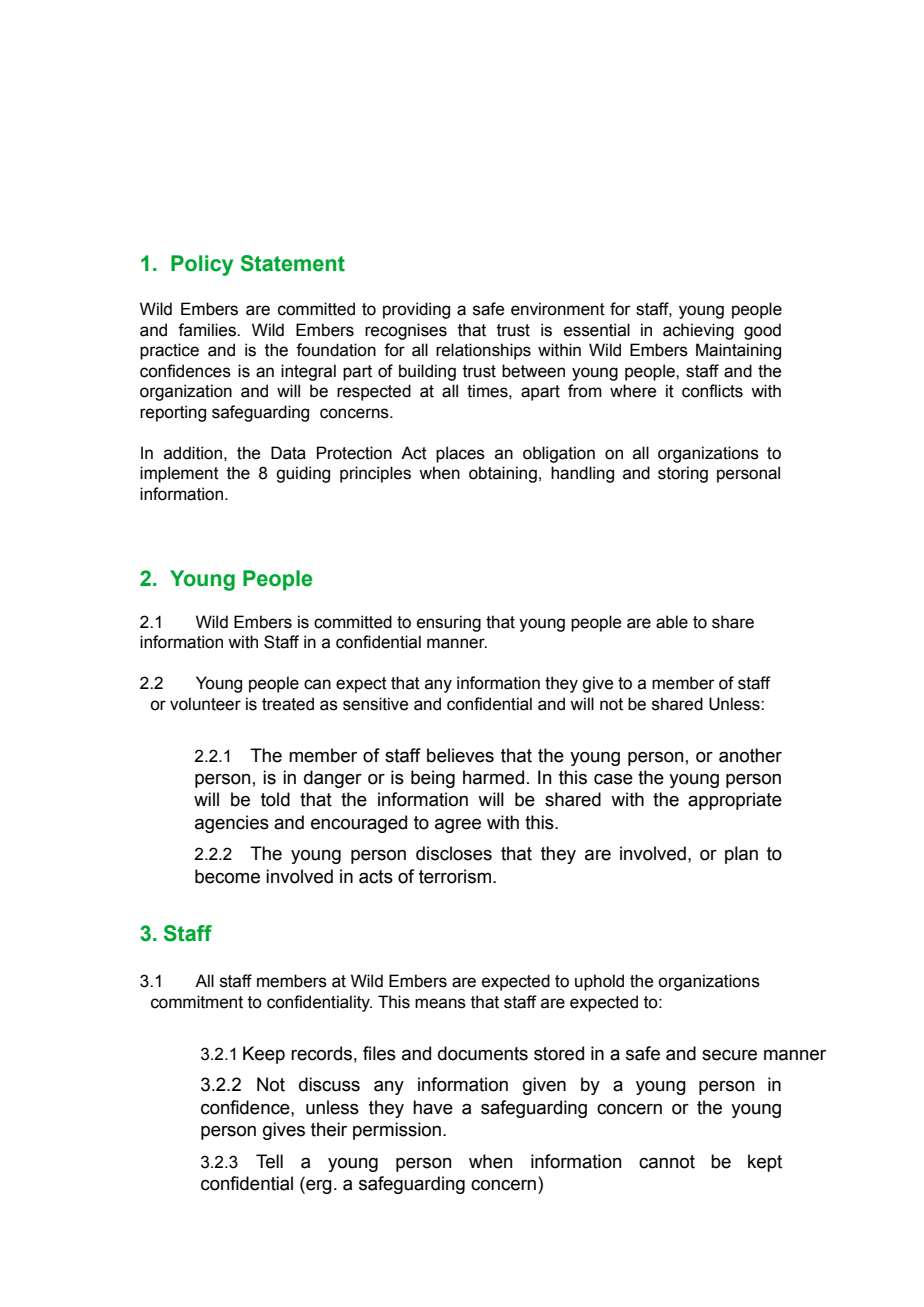 The height and width of the screenshot is (1307, 924). Describe the element at coordinates (750, 755) in the screenshot. I see `another` at that location.
